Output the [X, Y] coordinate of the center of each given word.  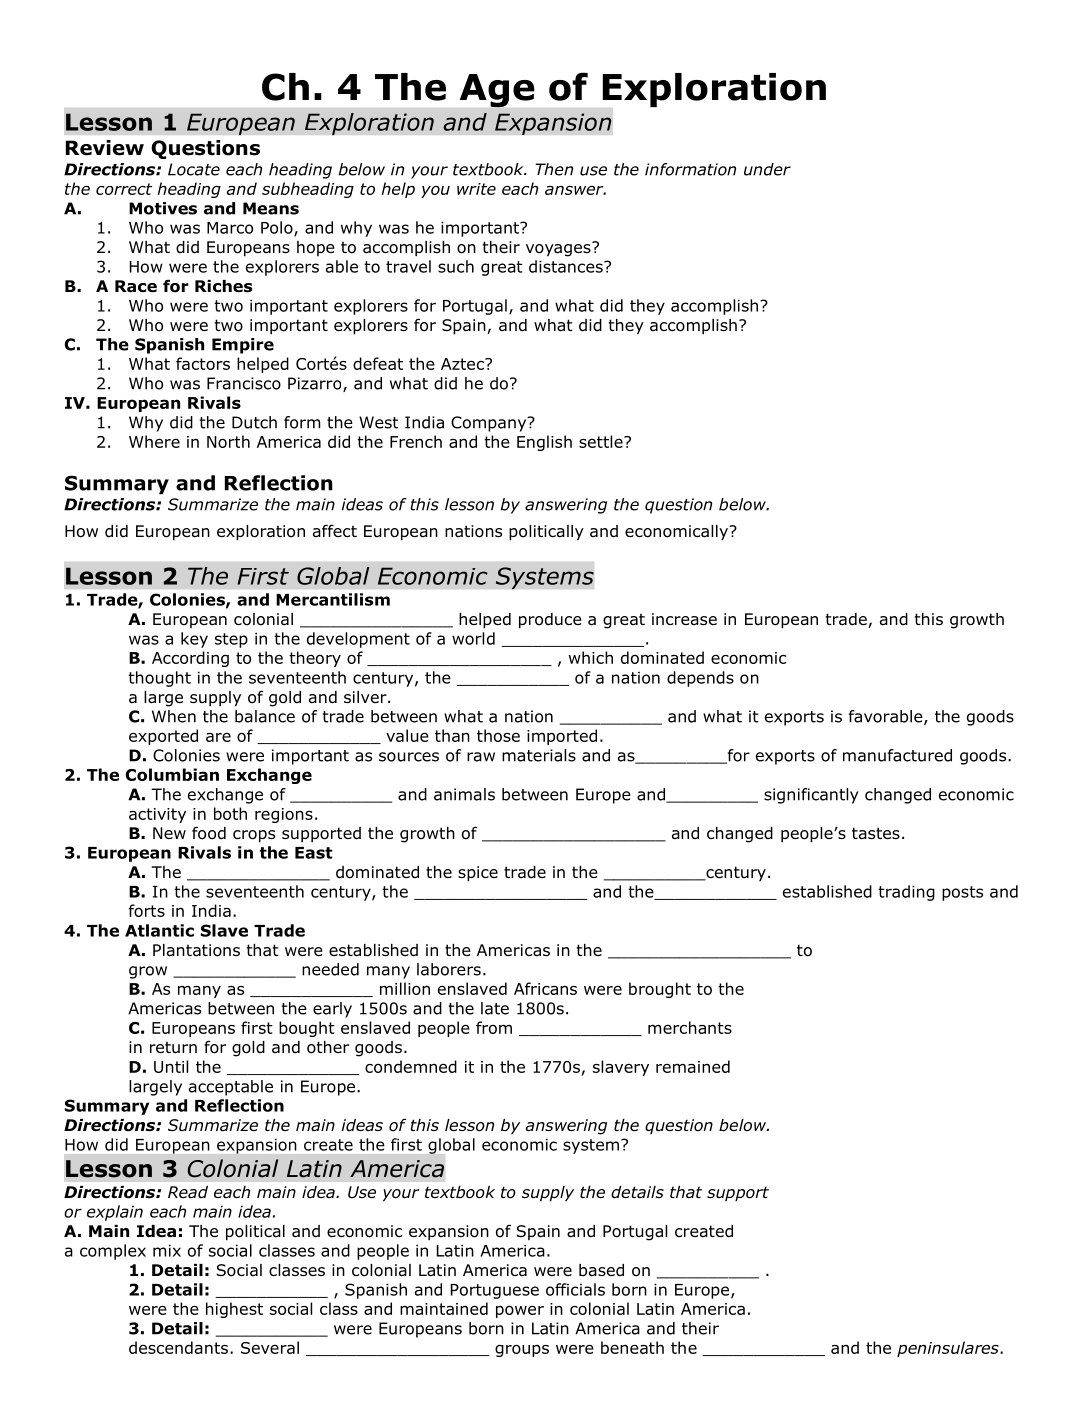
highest [234, 1310]
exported [163, 737]
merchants [690, 1027]
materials [539, 755]
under [767, 169]
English [544, 443]
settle [602, 441]
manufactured [897, 755]
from [494, 1027]
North [228, 441]
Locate [194, 169]
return [173, 1047]
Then [554, 169]
